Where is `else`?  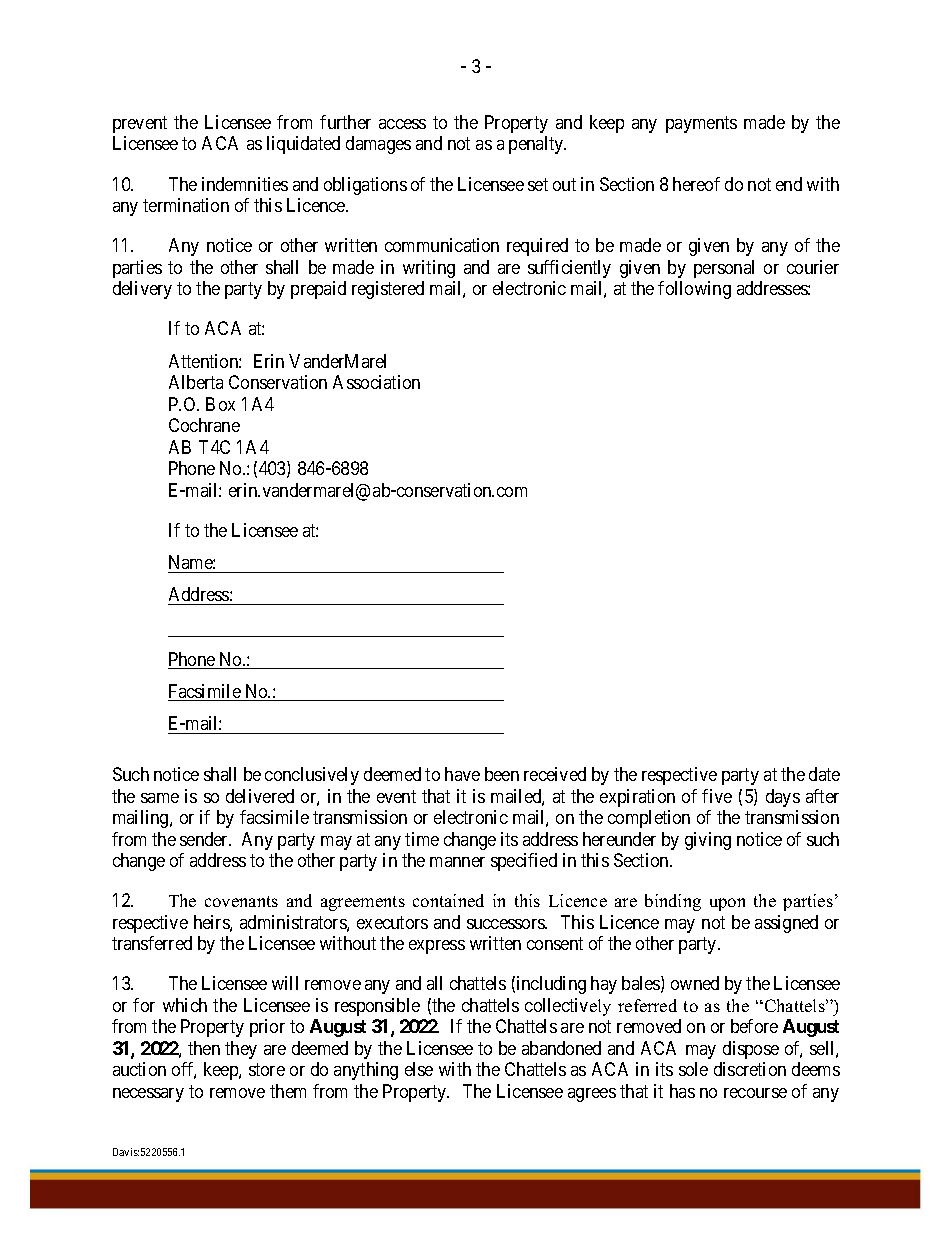 else is located at coordinates (419, 1069).
